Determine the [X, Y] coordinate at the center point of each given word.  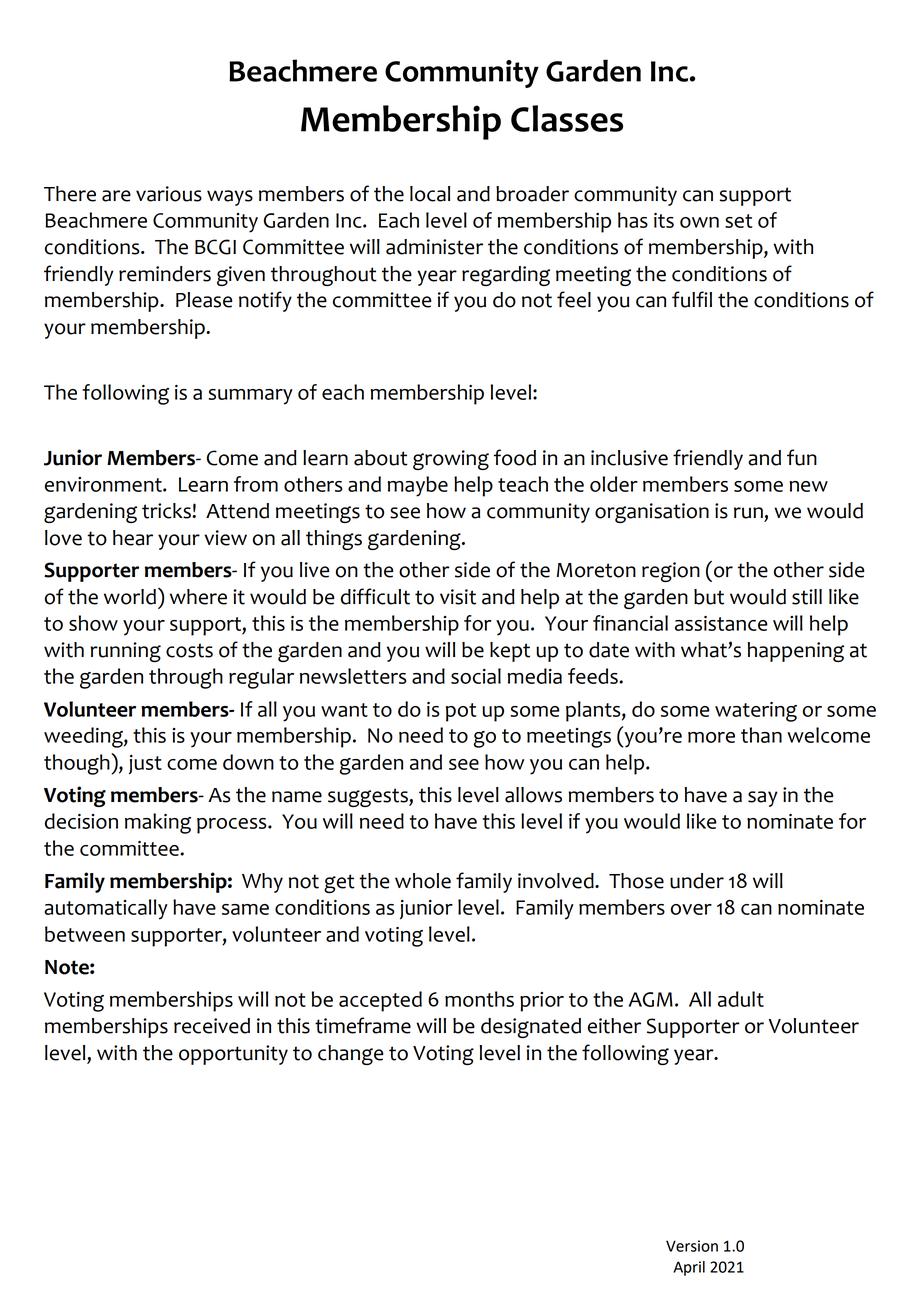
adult [741, 999]
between [85, 934]
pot [461, 712]
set [739, 221]
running [125, 652]
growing [451, 460]
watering [756, 712]
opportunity [233, 1055]
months [479, 999]
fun [802, 457]
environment [104, 484]
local [430, 194]
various [169, 194]
